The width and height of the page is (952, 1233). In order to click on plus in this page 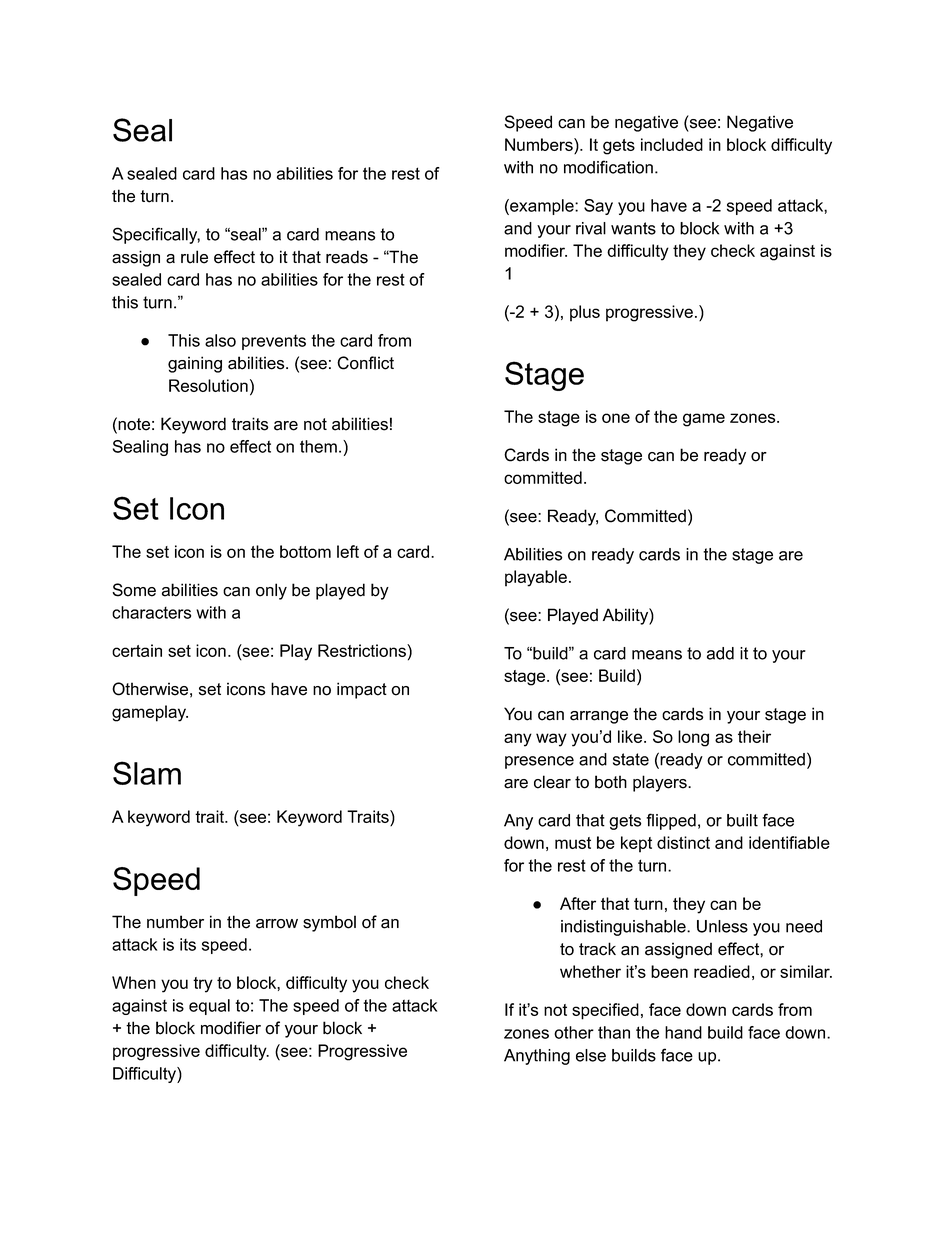, I will do `click(585, 313)`.
